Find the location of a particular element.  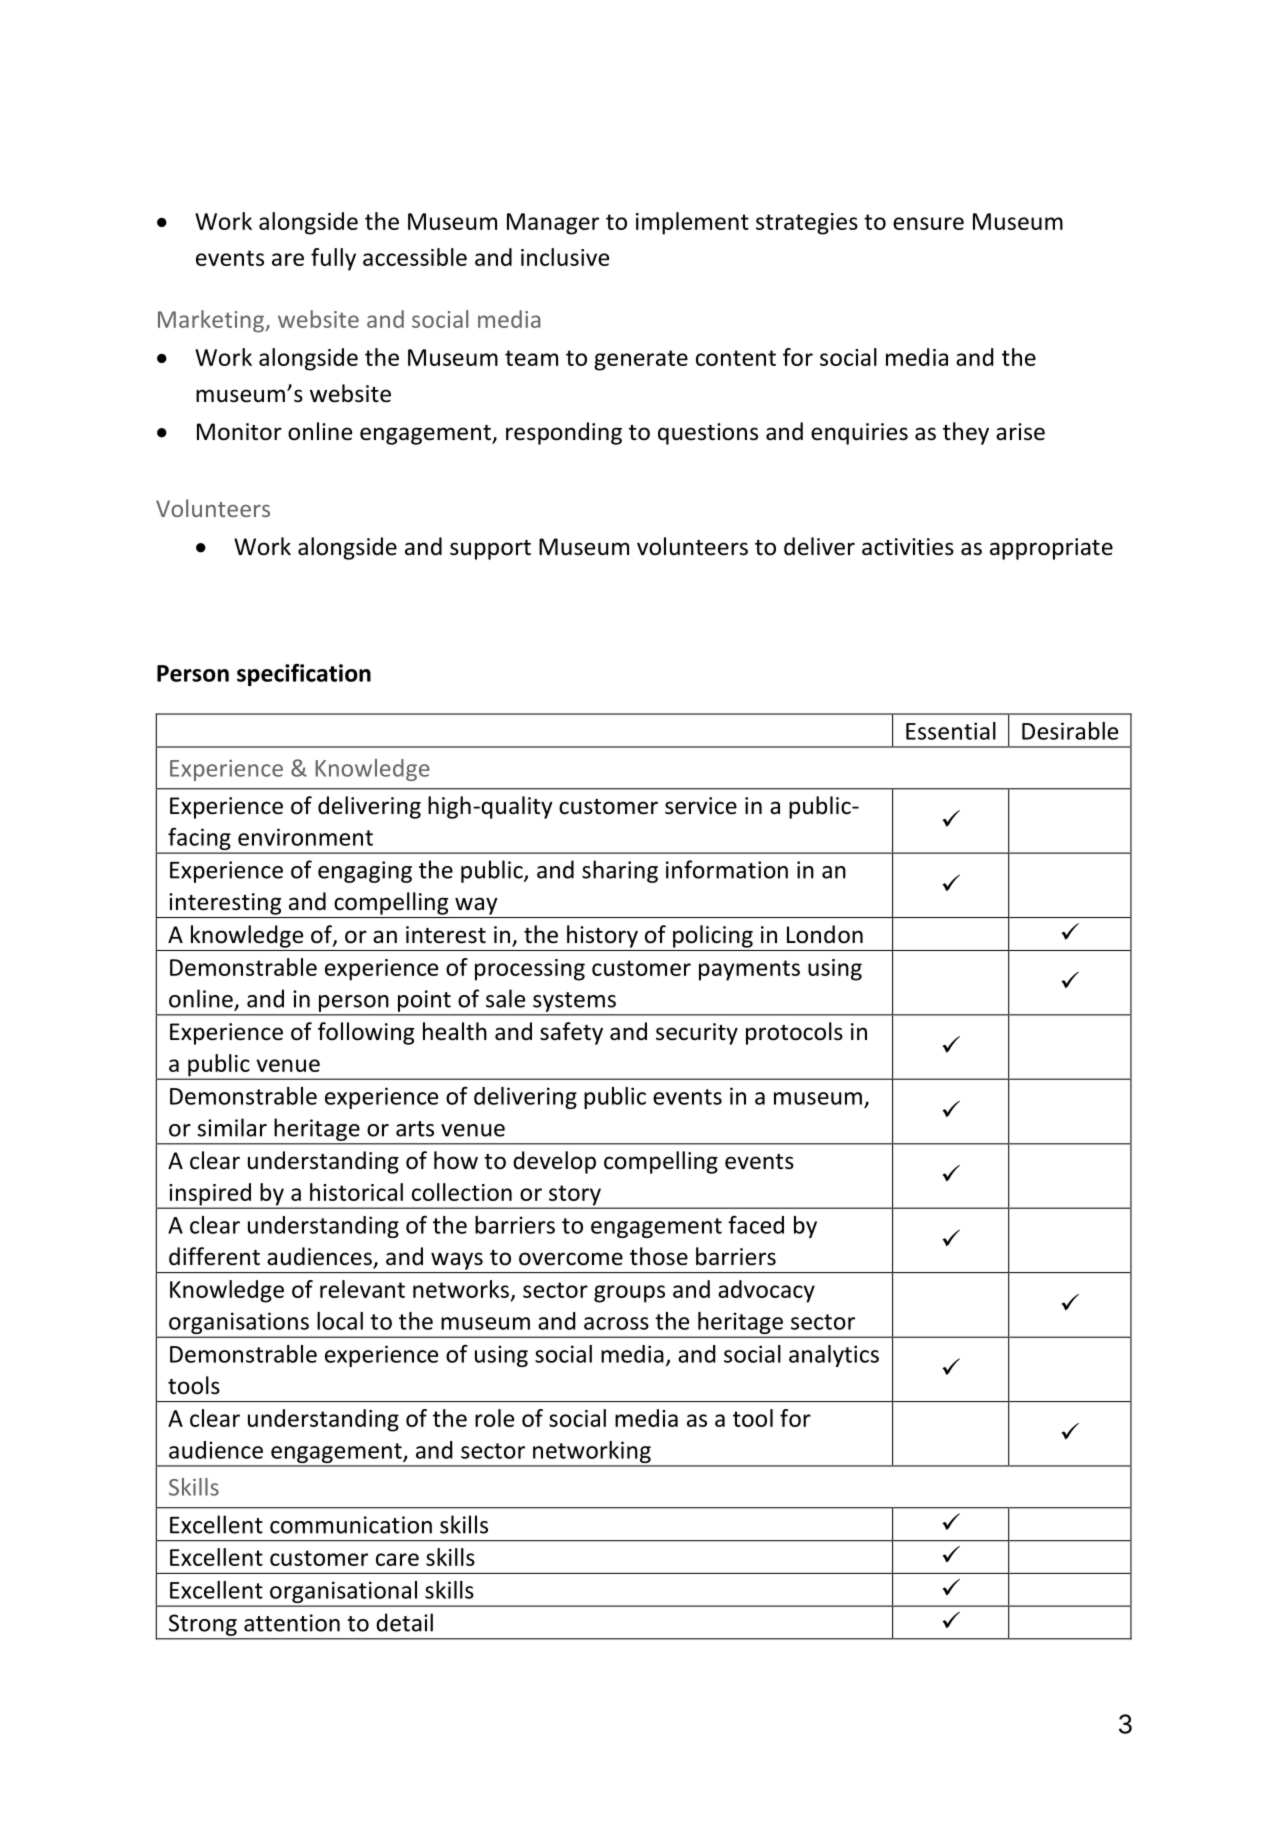

sharing is located at coordinates (620, 871).
